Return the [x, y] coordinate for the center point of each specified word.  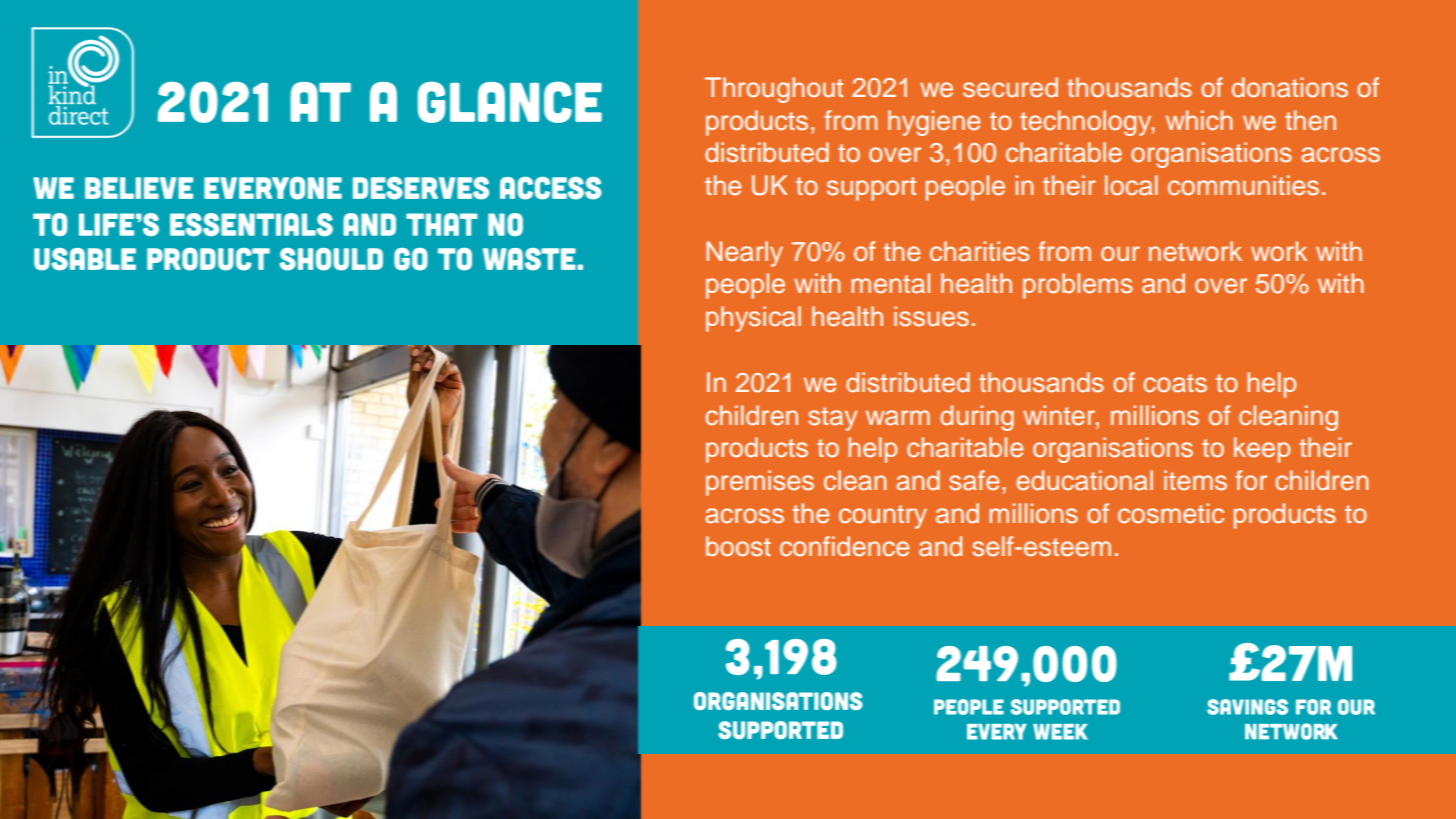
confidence [844, 546]
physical [753, 319]
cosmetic [1171, 513]
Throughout [774, 90]
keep [1262, 450]
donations [1290, 87]
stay [832, 419]
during [977, 418]
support [871, 189]
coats [1175, 383]
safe [974, 480]
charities [979, 251]
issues [931, 316]
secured [1010, 87]
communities [1243, 185]
